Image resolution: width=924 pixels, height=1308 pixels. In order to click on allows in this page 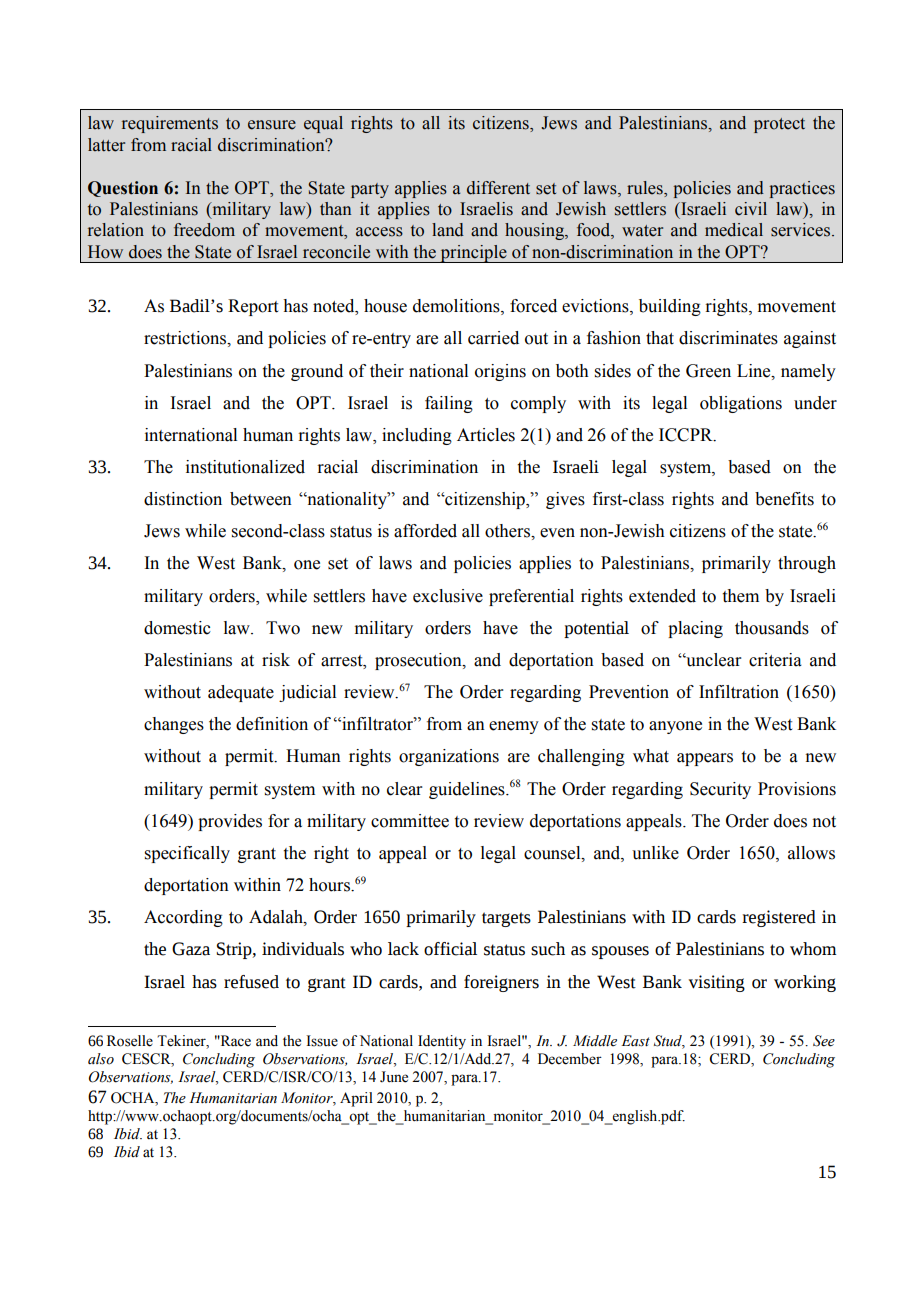, I will do `click(811, 853)`.
